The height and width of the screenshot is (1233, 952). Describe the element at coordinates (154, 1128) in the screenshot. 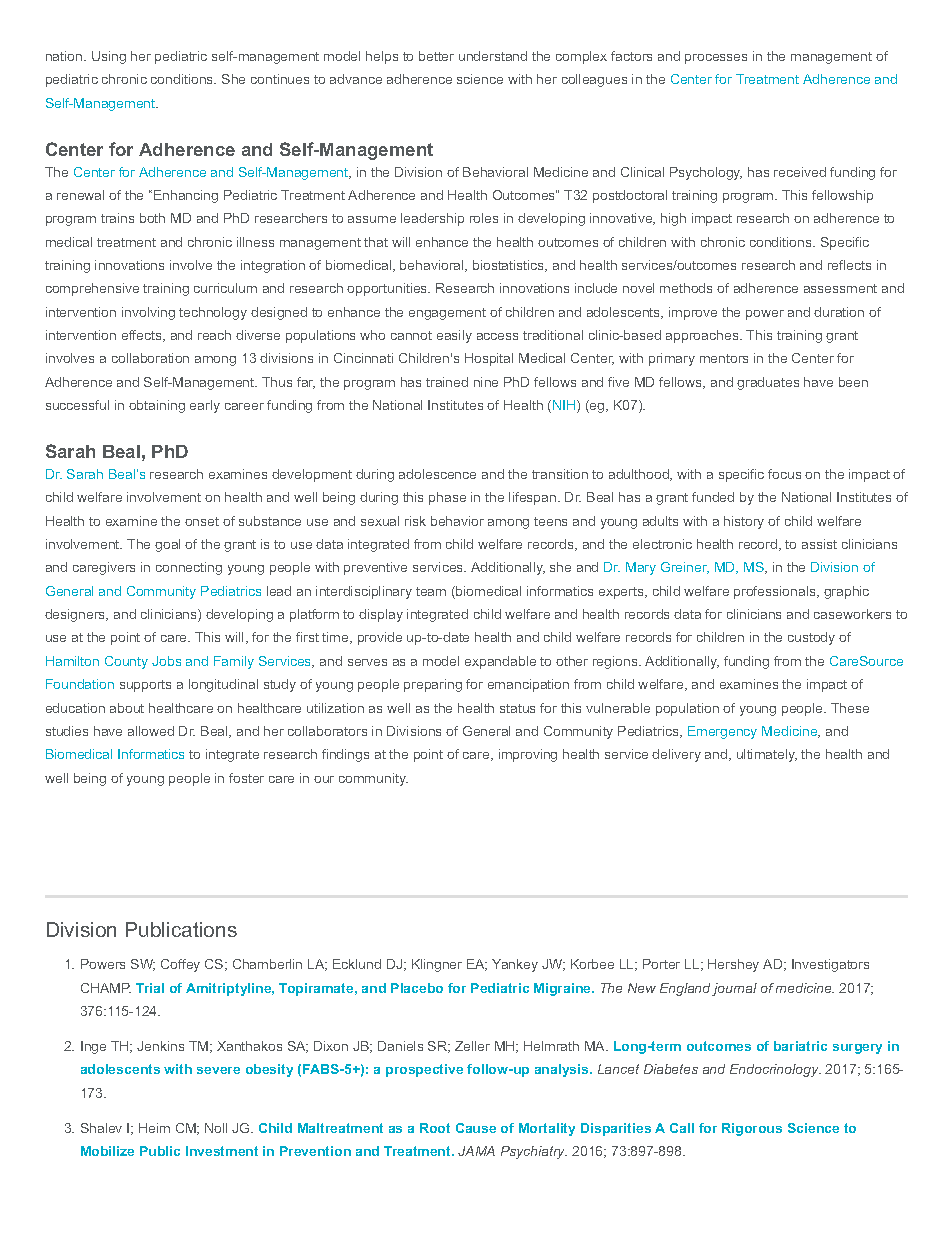

I see `Heim` at that location.
